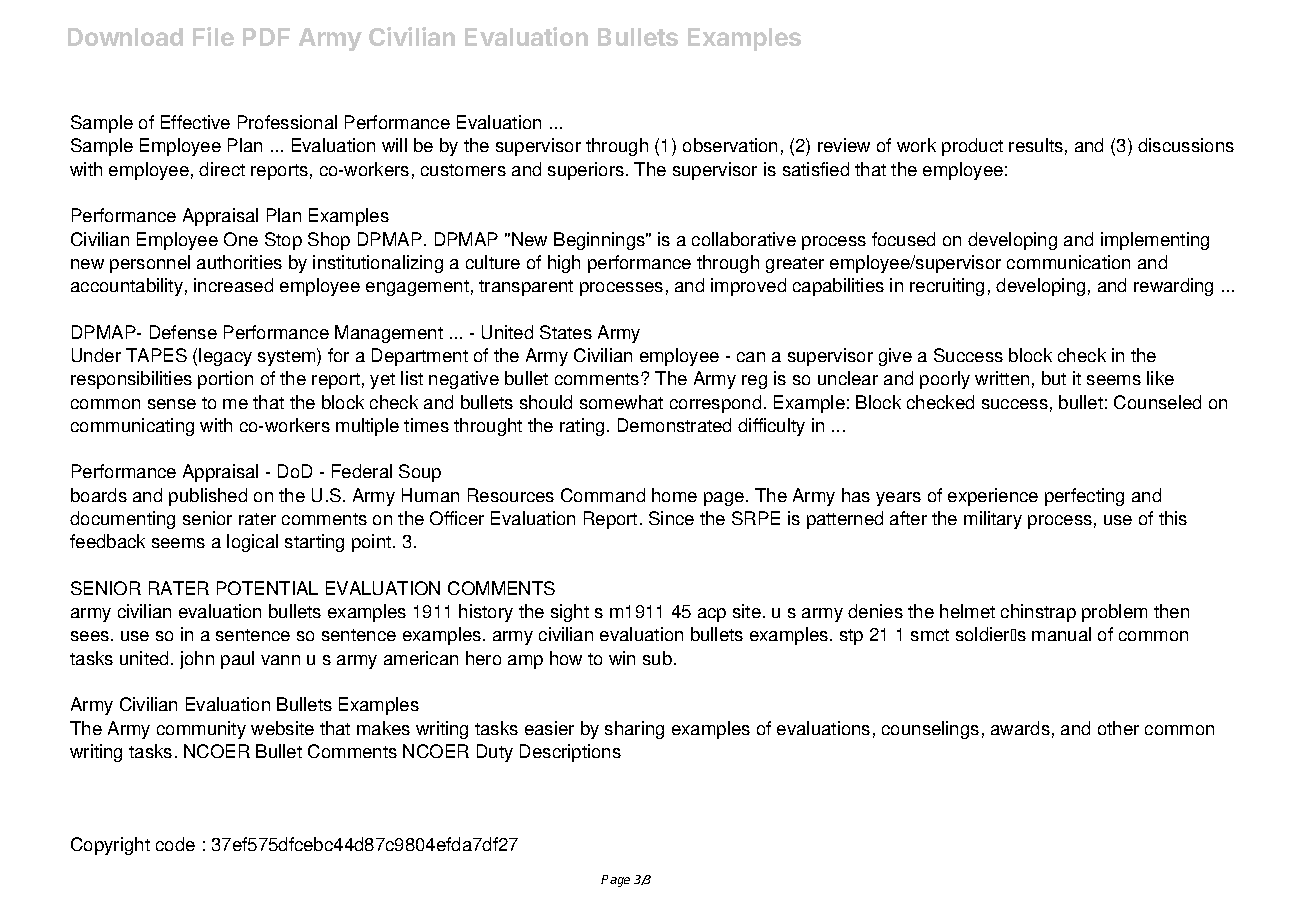  What do you see at coordinates (671, 518) in the image?
I see `Since` at bounding box center [671, 518].
